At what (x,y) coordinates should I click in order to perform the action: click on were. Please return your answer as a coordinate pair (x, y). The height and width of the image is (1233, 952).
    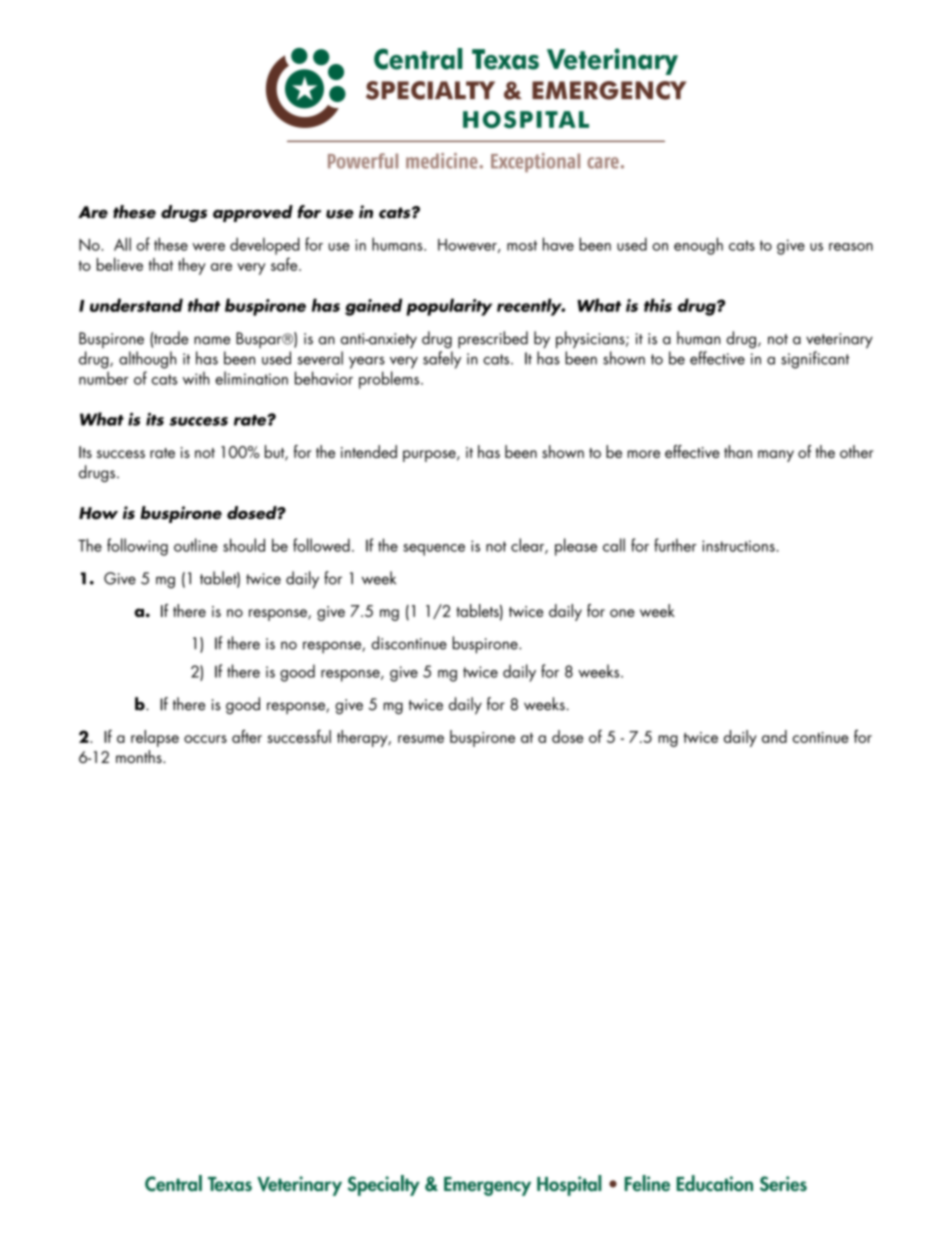
    Looking at the image, I should click on (208, 247).
